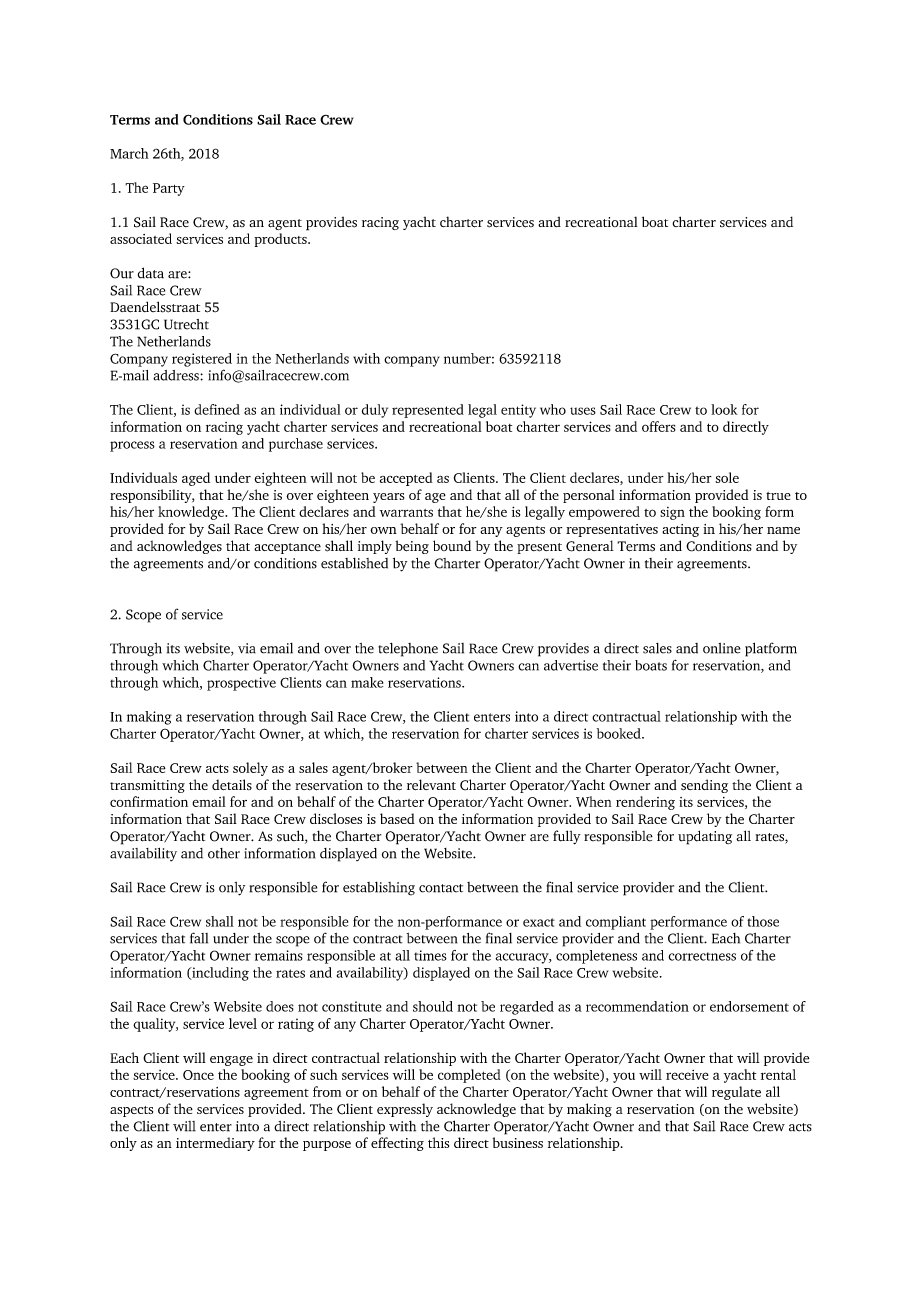  What do you see at coordinates (438, 1142) in the image?
I see `this` at bounding box center [438, 1142].
